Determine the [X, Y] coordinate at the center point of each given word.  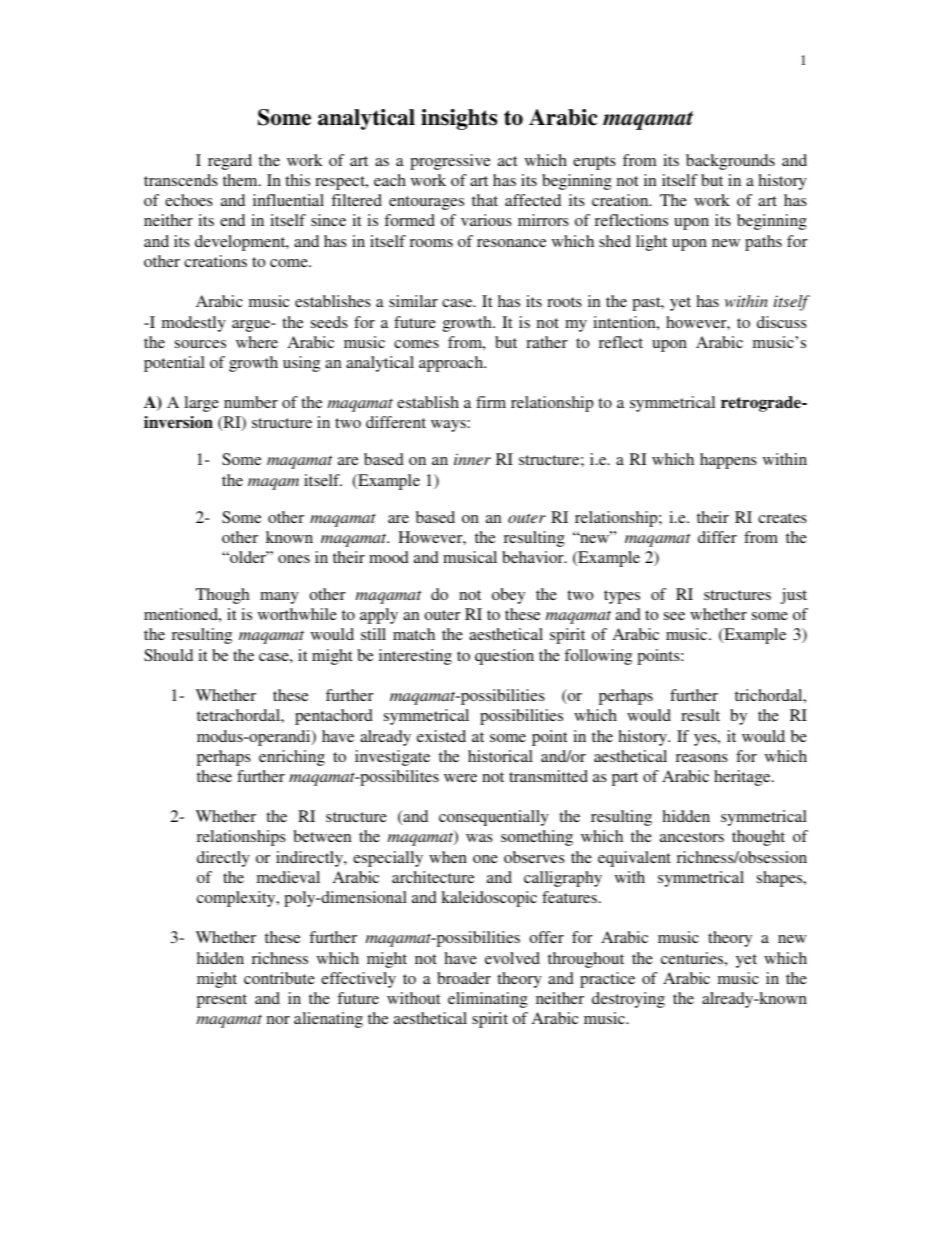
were [460, 778]
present [222, 1001]
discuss [782, 322]
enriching [292, 758]
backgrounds [730, 162]
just [793, 596]
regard [230, 162]
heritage [743, 778]
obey [508, 596]
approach [452, 364]
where [257, 342]
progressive [450, 162]
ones [294, 559]
